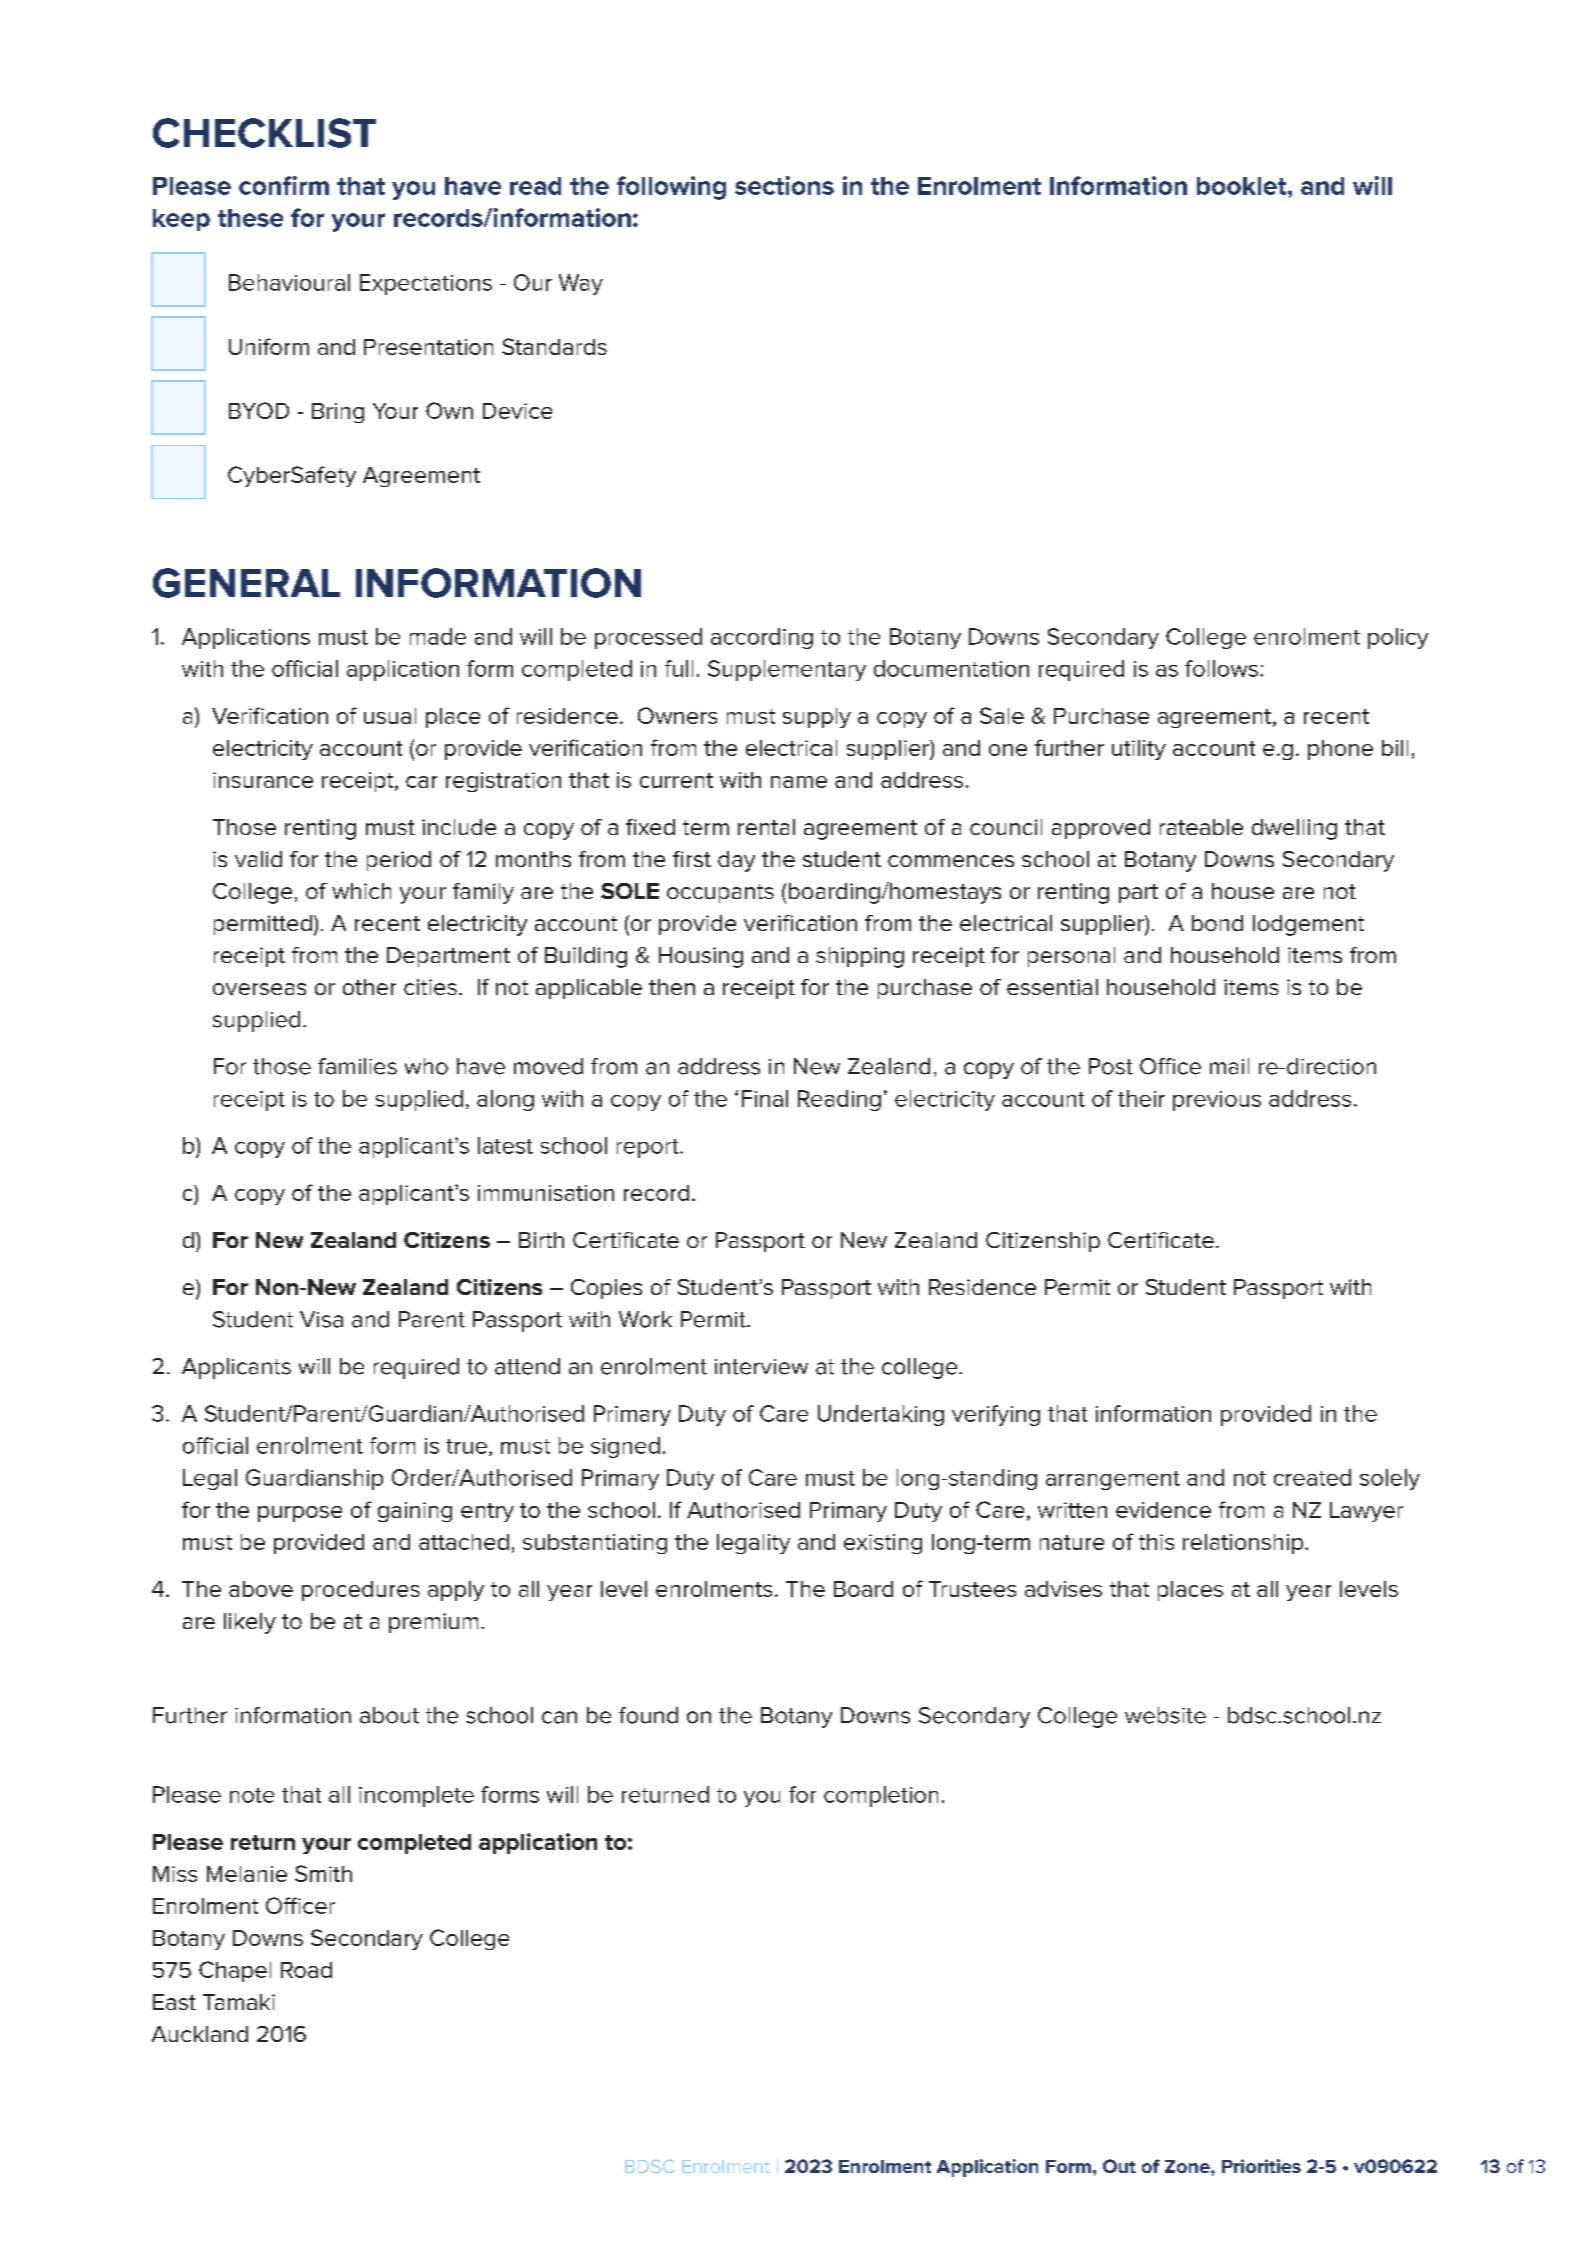 This image has width=1589, height=2248. I want to click on families, so click(357, 1066).
